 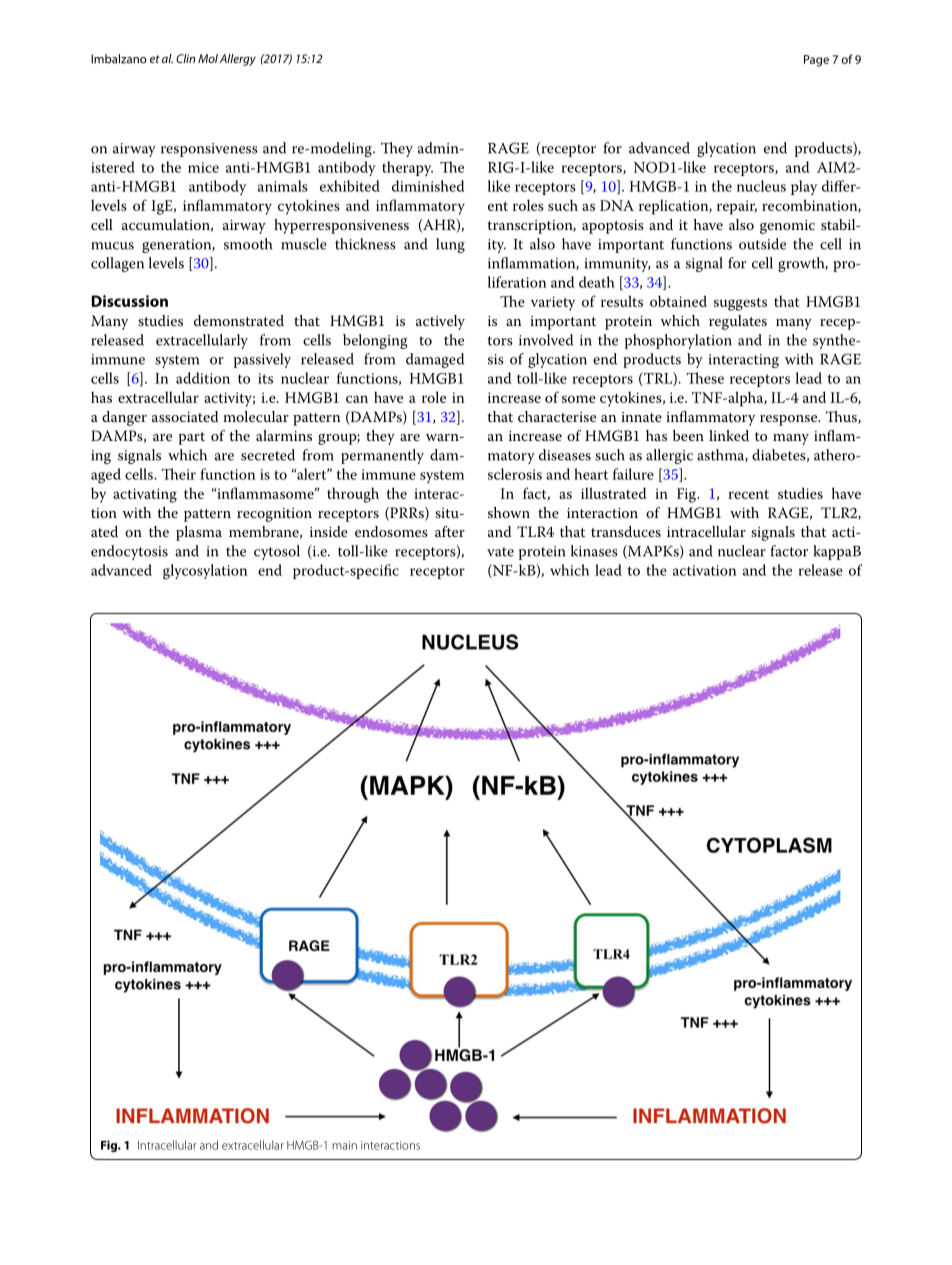 I want to click on shown, so click(x=509, y=512).
